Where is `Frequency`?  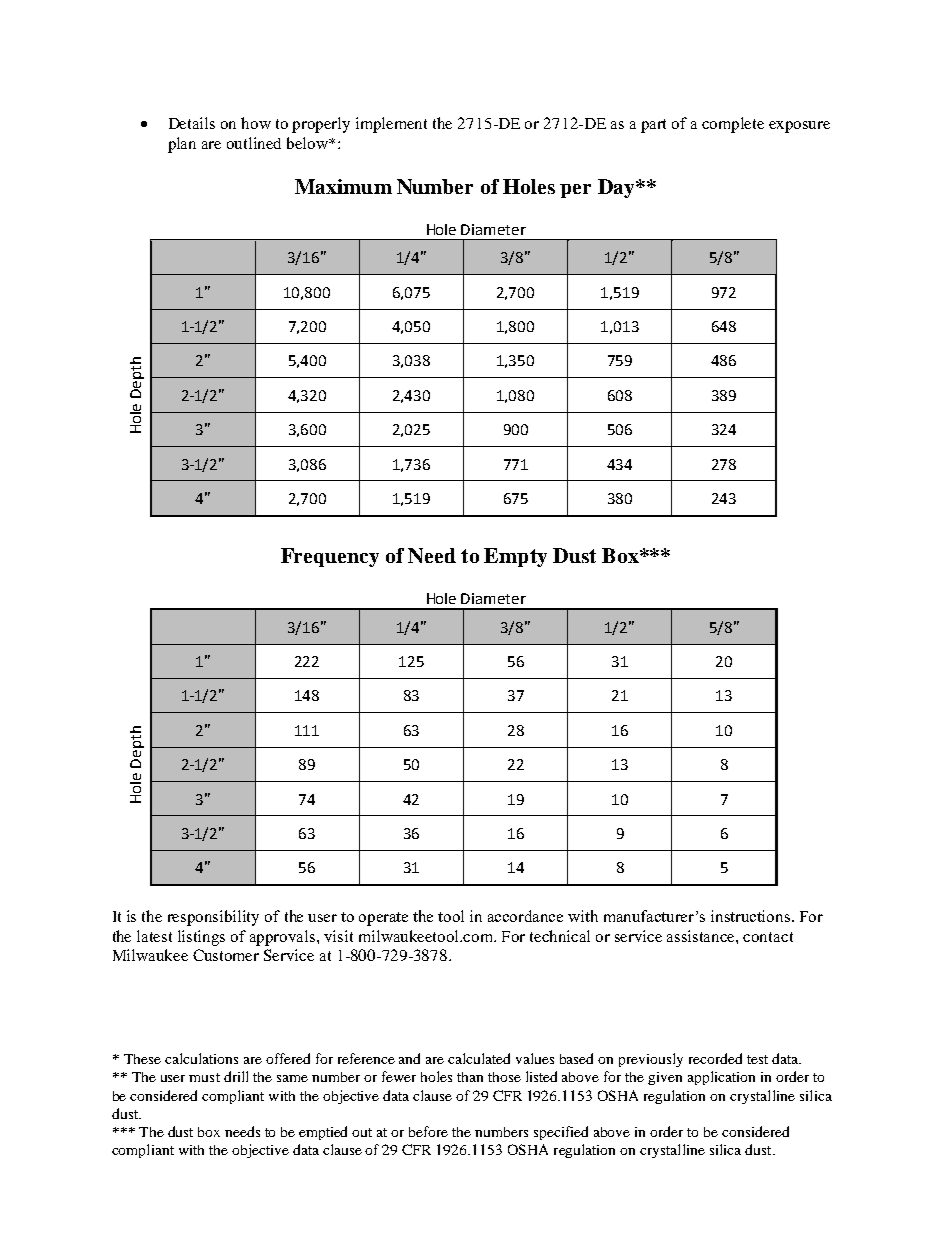
Frequency is located at coordinates (330, 557).
